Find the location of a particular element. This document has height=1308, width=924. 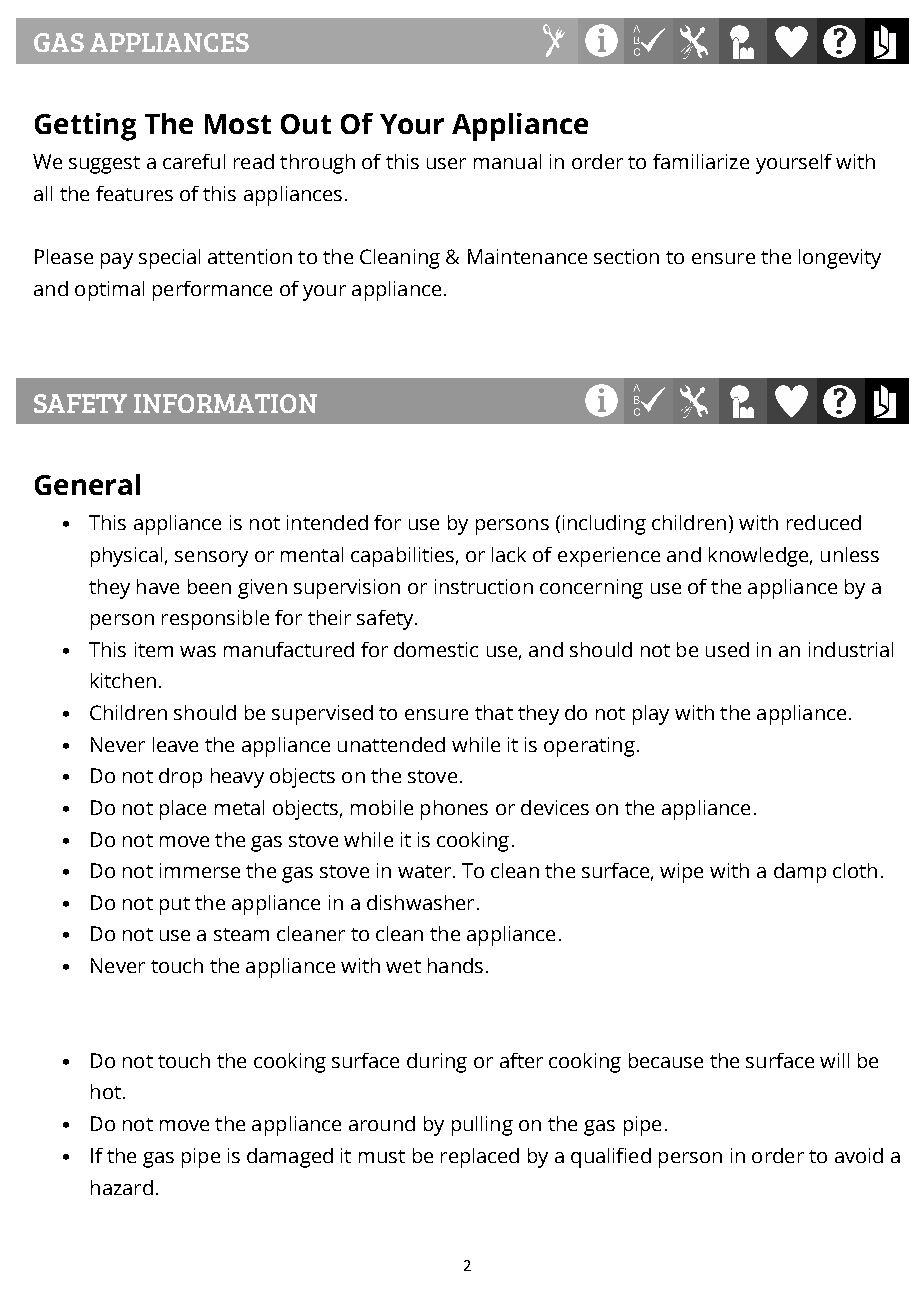

drop is located at coordinates (180, 778).
